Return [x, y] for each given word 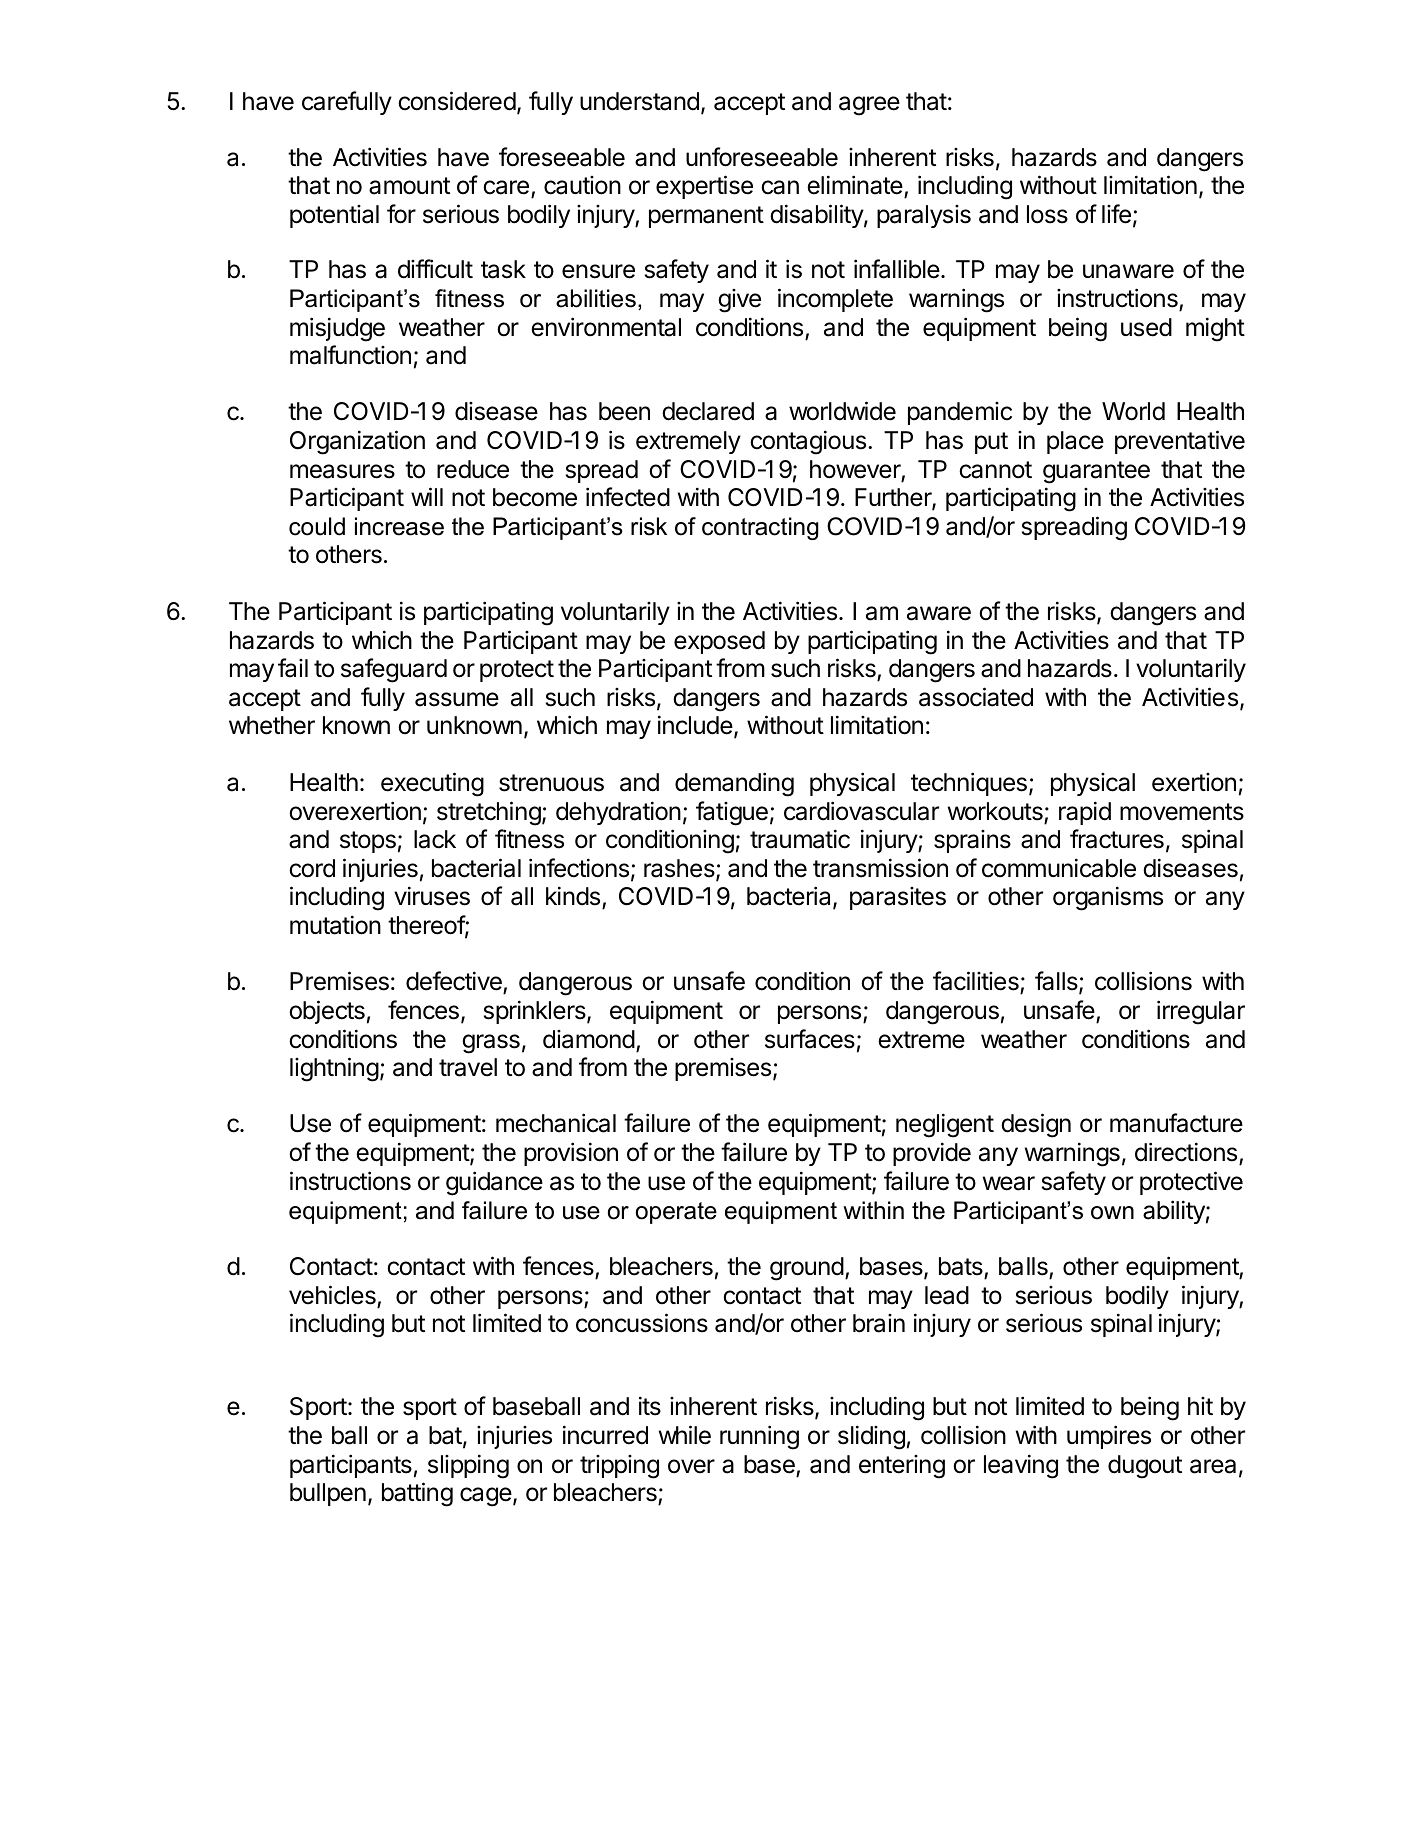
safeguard [394, 670]
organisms [1108, 898]
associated [976, 697]
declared [708, 411]
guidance [494, 1183]
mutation [335, 925]
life [1116, 214]
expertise [704, 187]
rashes [680, 869]
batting [417, 1494]
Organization [357, 442]
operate [676, 1213]
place [1075, 442]
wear [1009, 1183]
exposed [719, 642]
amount [409, 186]
